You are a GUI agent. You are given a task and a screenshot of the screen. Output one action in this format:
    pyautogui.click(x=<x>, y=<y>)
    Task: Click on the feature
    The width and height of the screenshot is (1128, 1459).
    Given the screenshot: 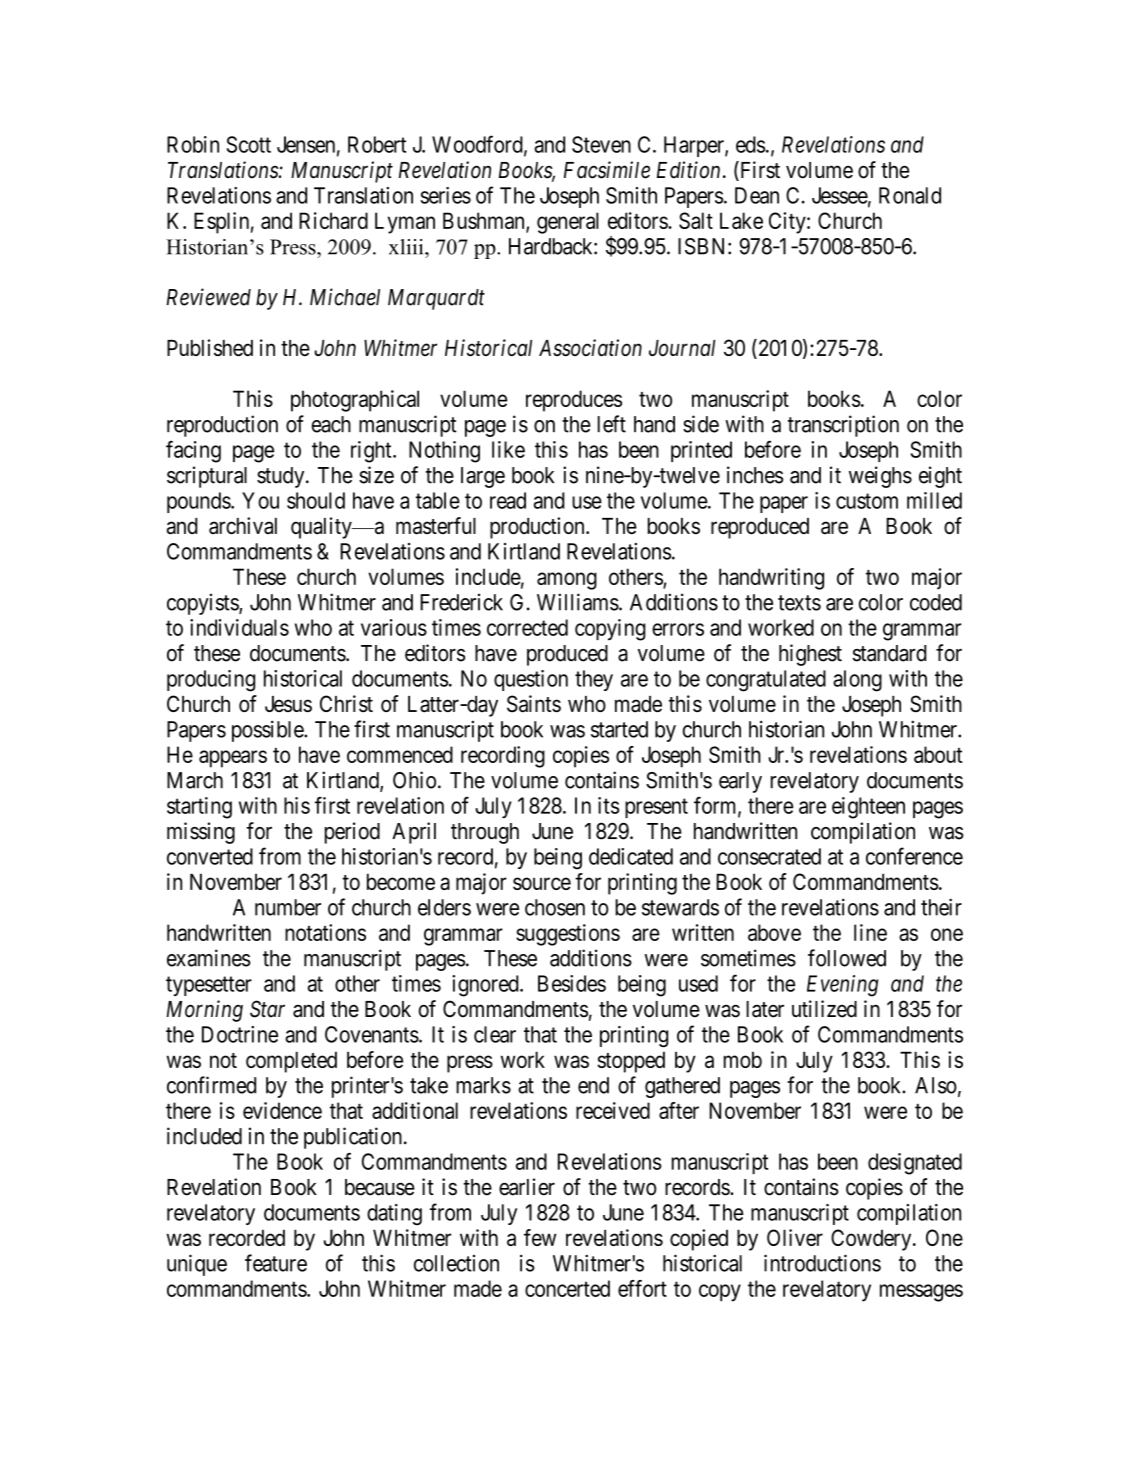 What is the action you would take?
    pyautogui.click(x=276, y=1263)
